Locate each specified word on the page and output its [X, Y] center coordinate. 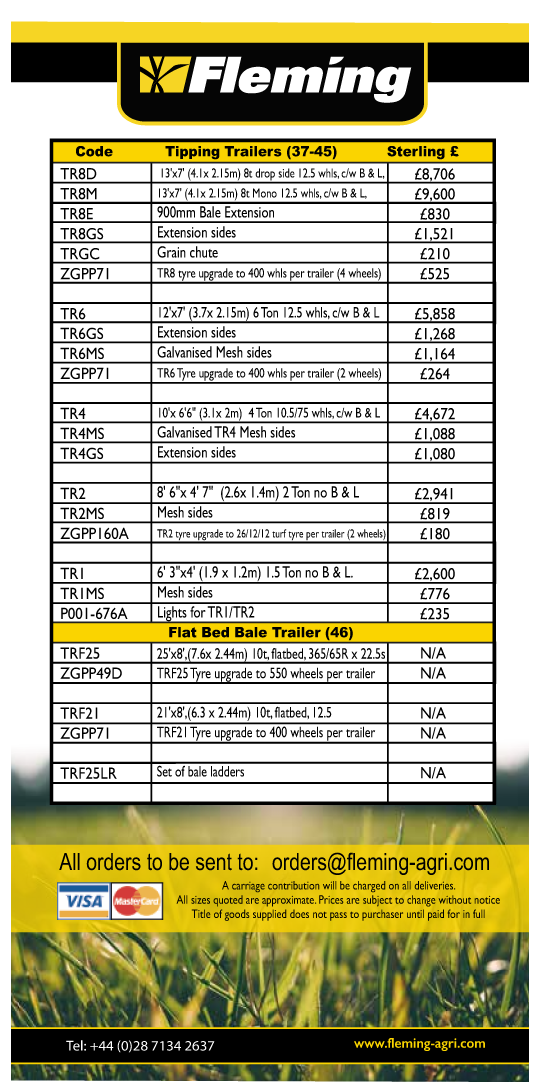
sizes [200, 900]
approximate [289, 901]
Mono [265, 193]
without [455, 899]
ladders [228, 770]
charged [369, 886]
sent [214, 862]
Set [164, 770]
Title [201, 913]
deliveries [435, 885]
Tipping [192, 152]
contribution [293, 885]
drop [265, 175]
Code [94, 151]
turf [279, 533]
